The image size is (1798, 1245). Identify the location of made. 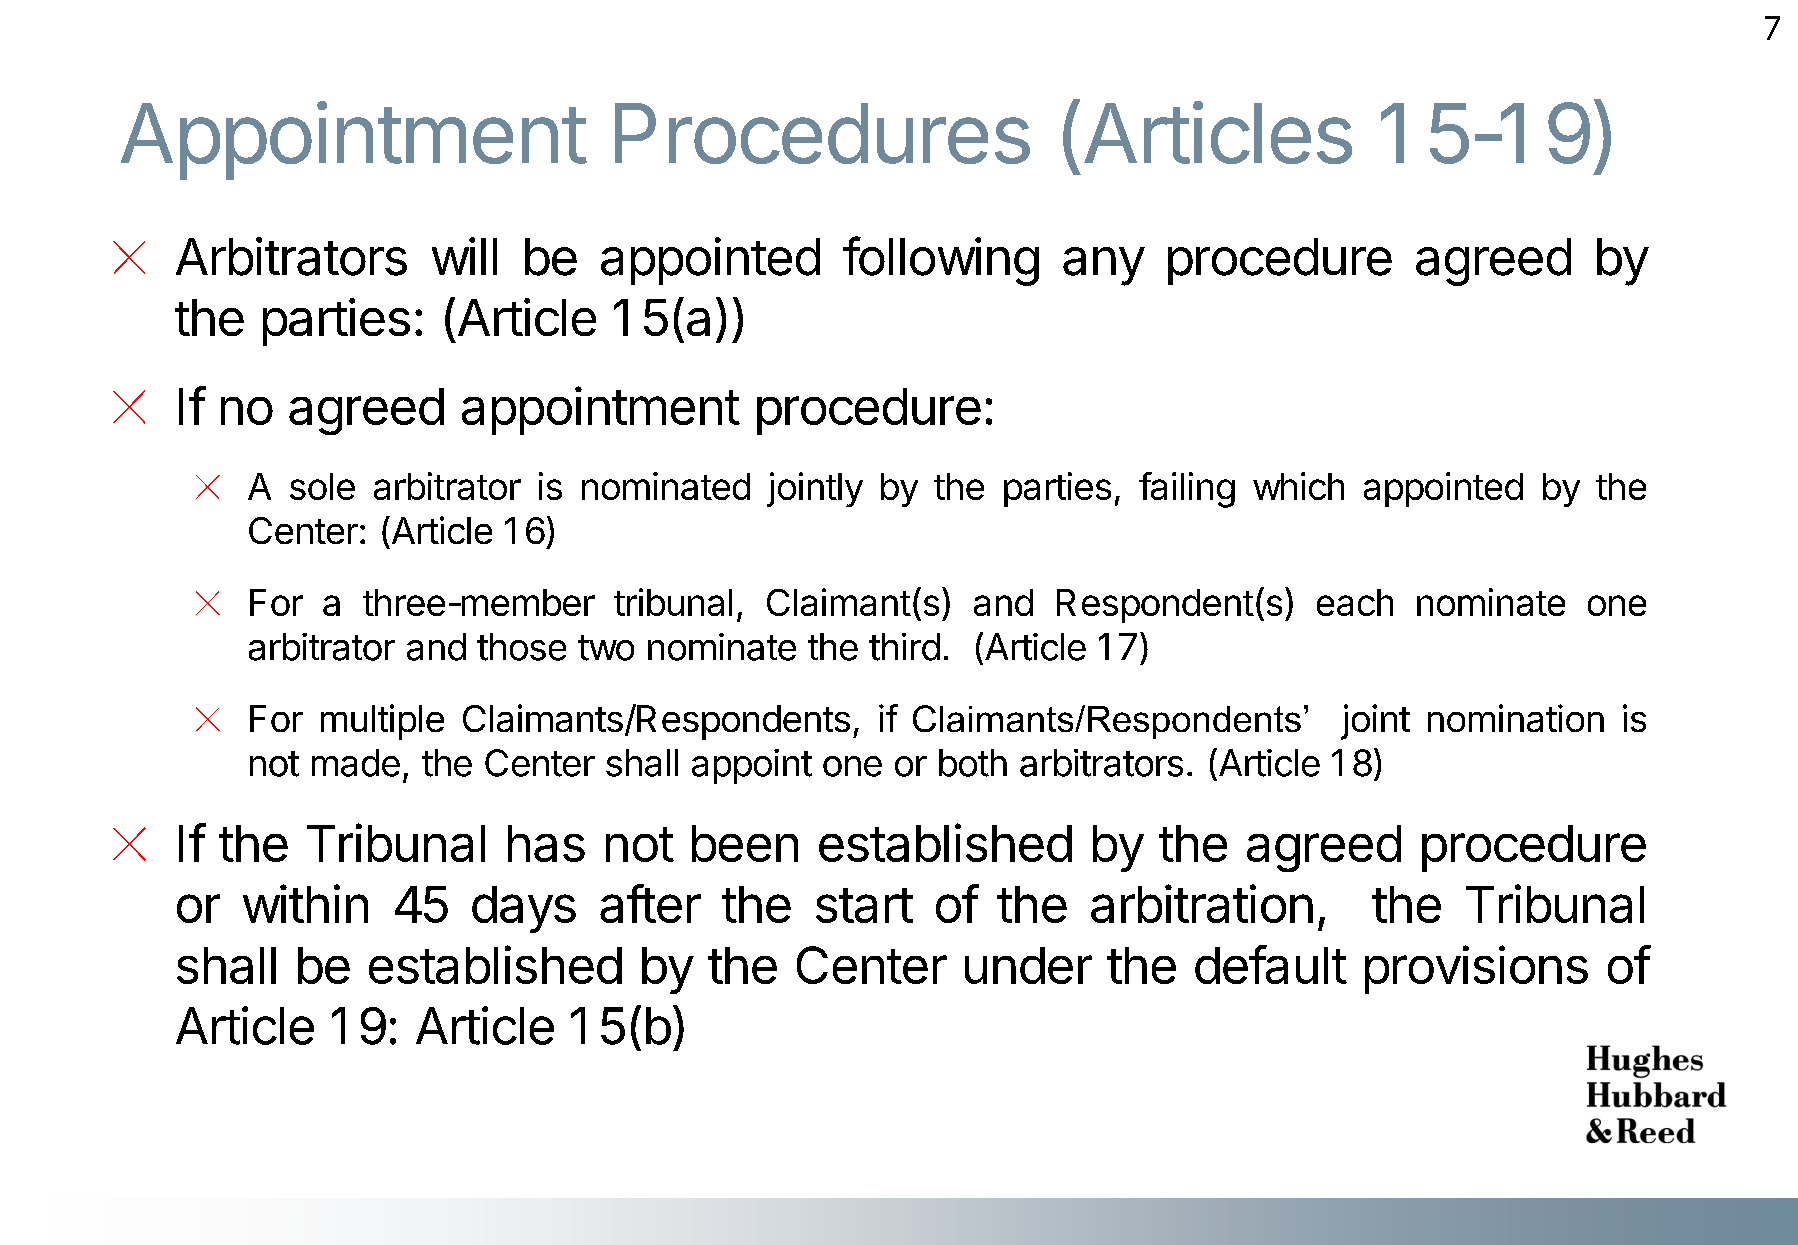
(356, 763).
